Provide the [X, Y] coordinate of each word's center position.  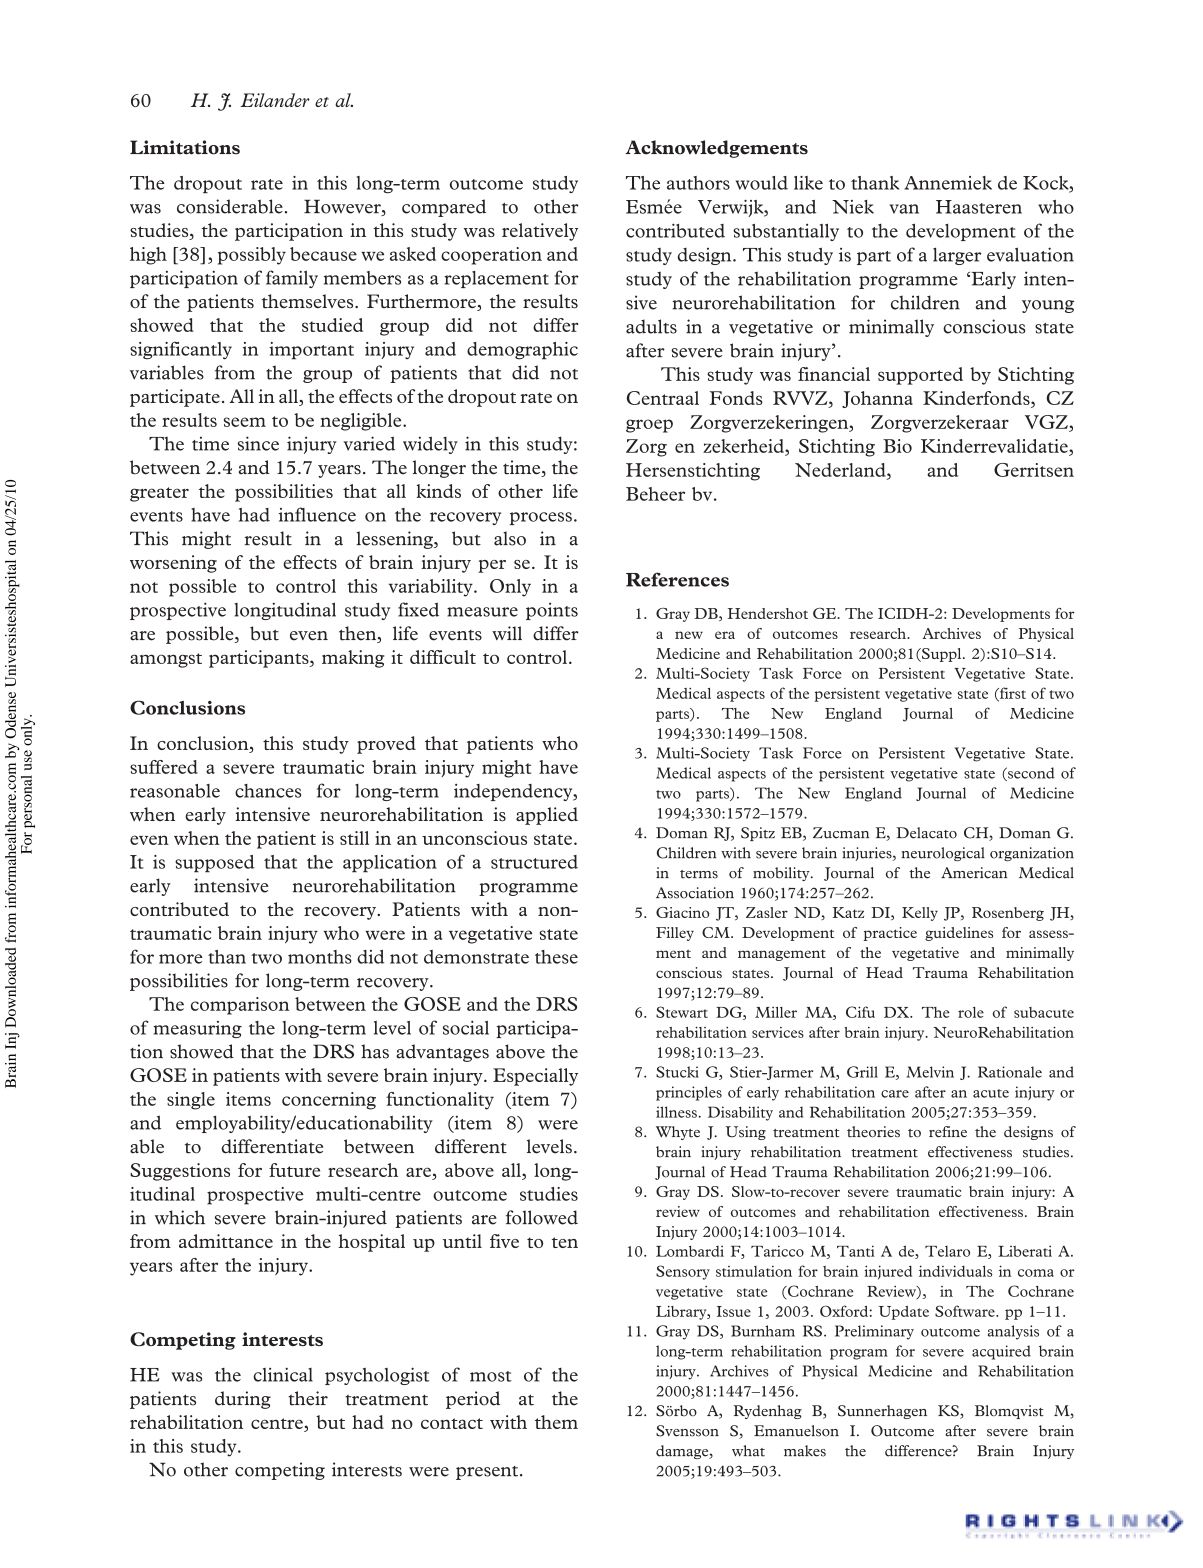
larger [957, 256]
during [243, 1400]
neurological [943, 854]
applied [547, 816]
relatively [540, 232]
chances [268, 791]
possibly [252, 256]
